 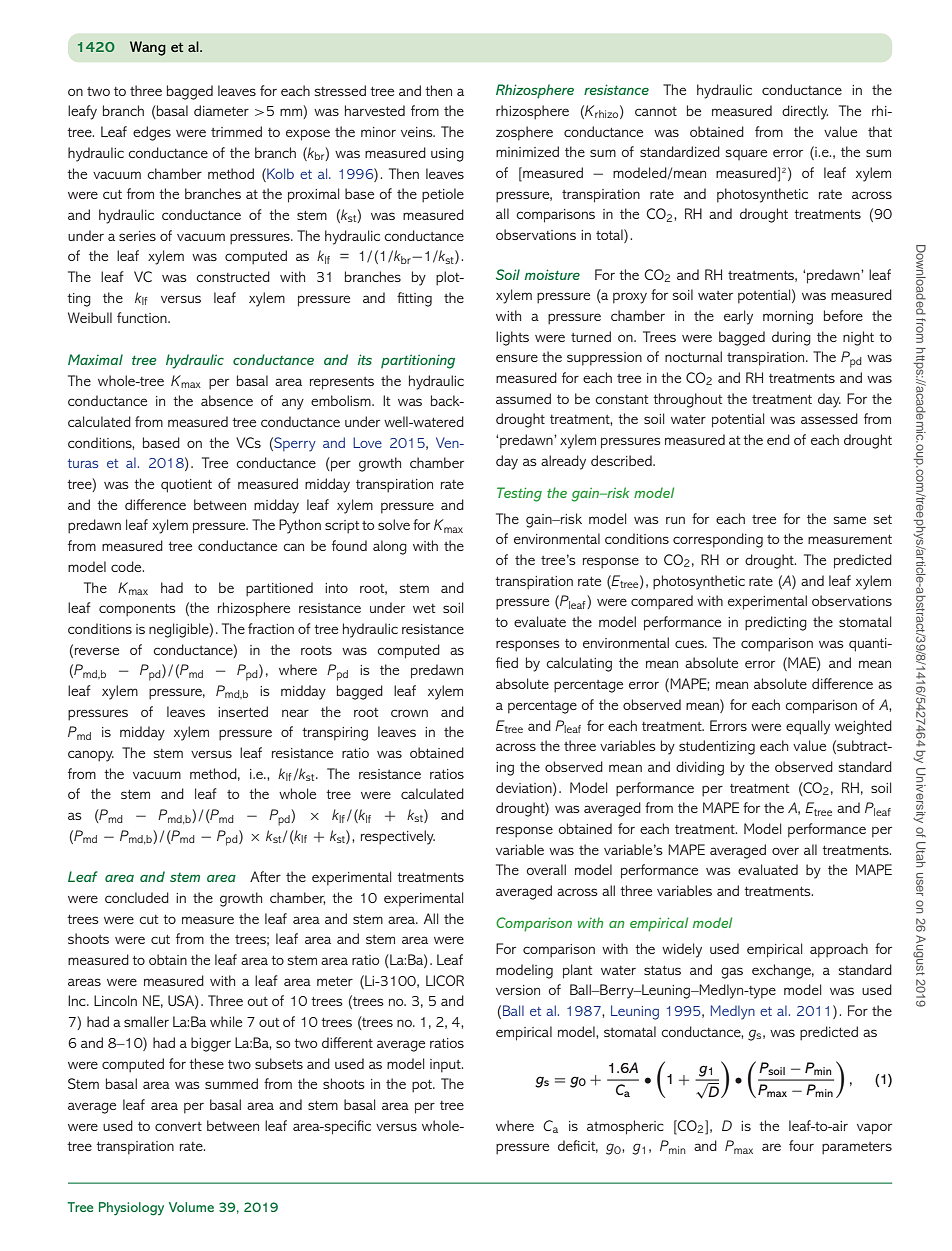 I want to click on components, so click(x=137, y=610).
